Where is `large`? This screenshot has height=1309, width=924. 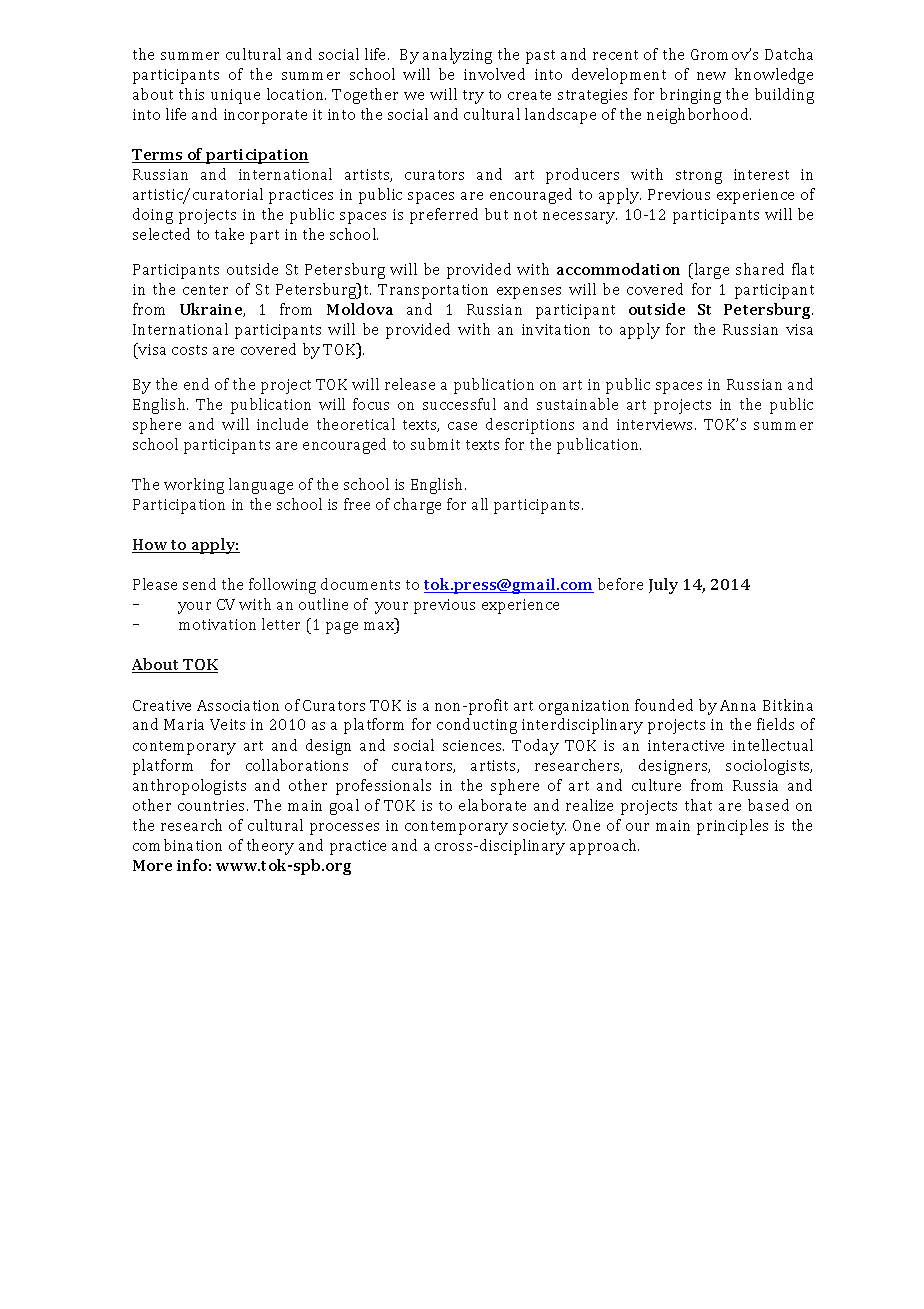
large is located at coordinates (710, 271).
